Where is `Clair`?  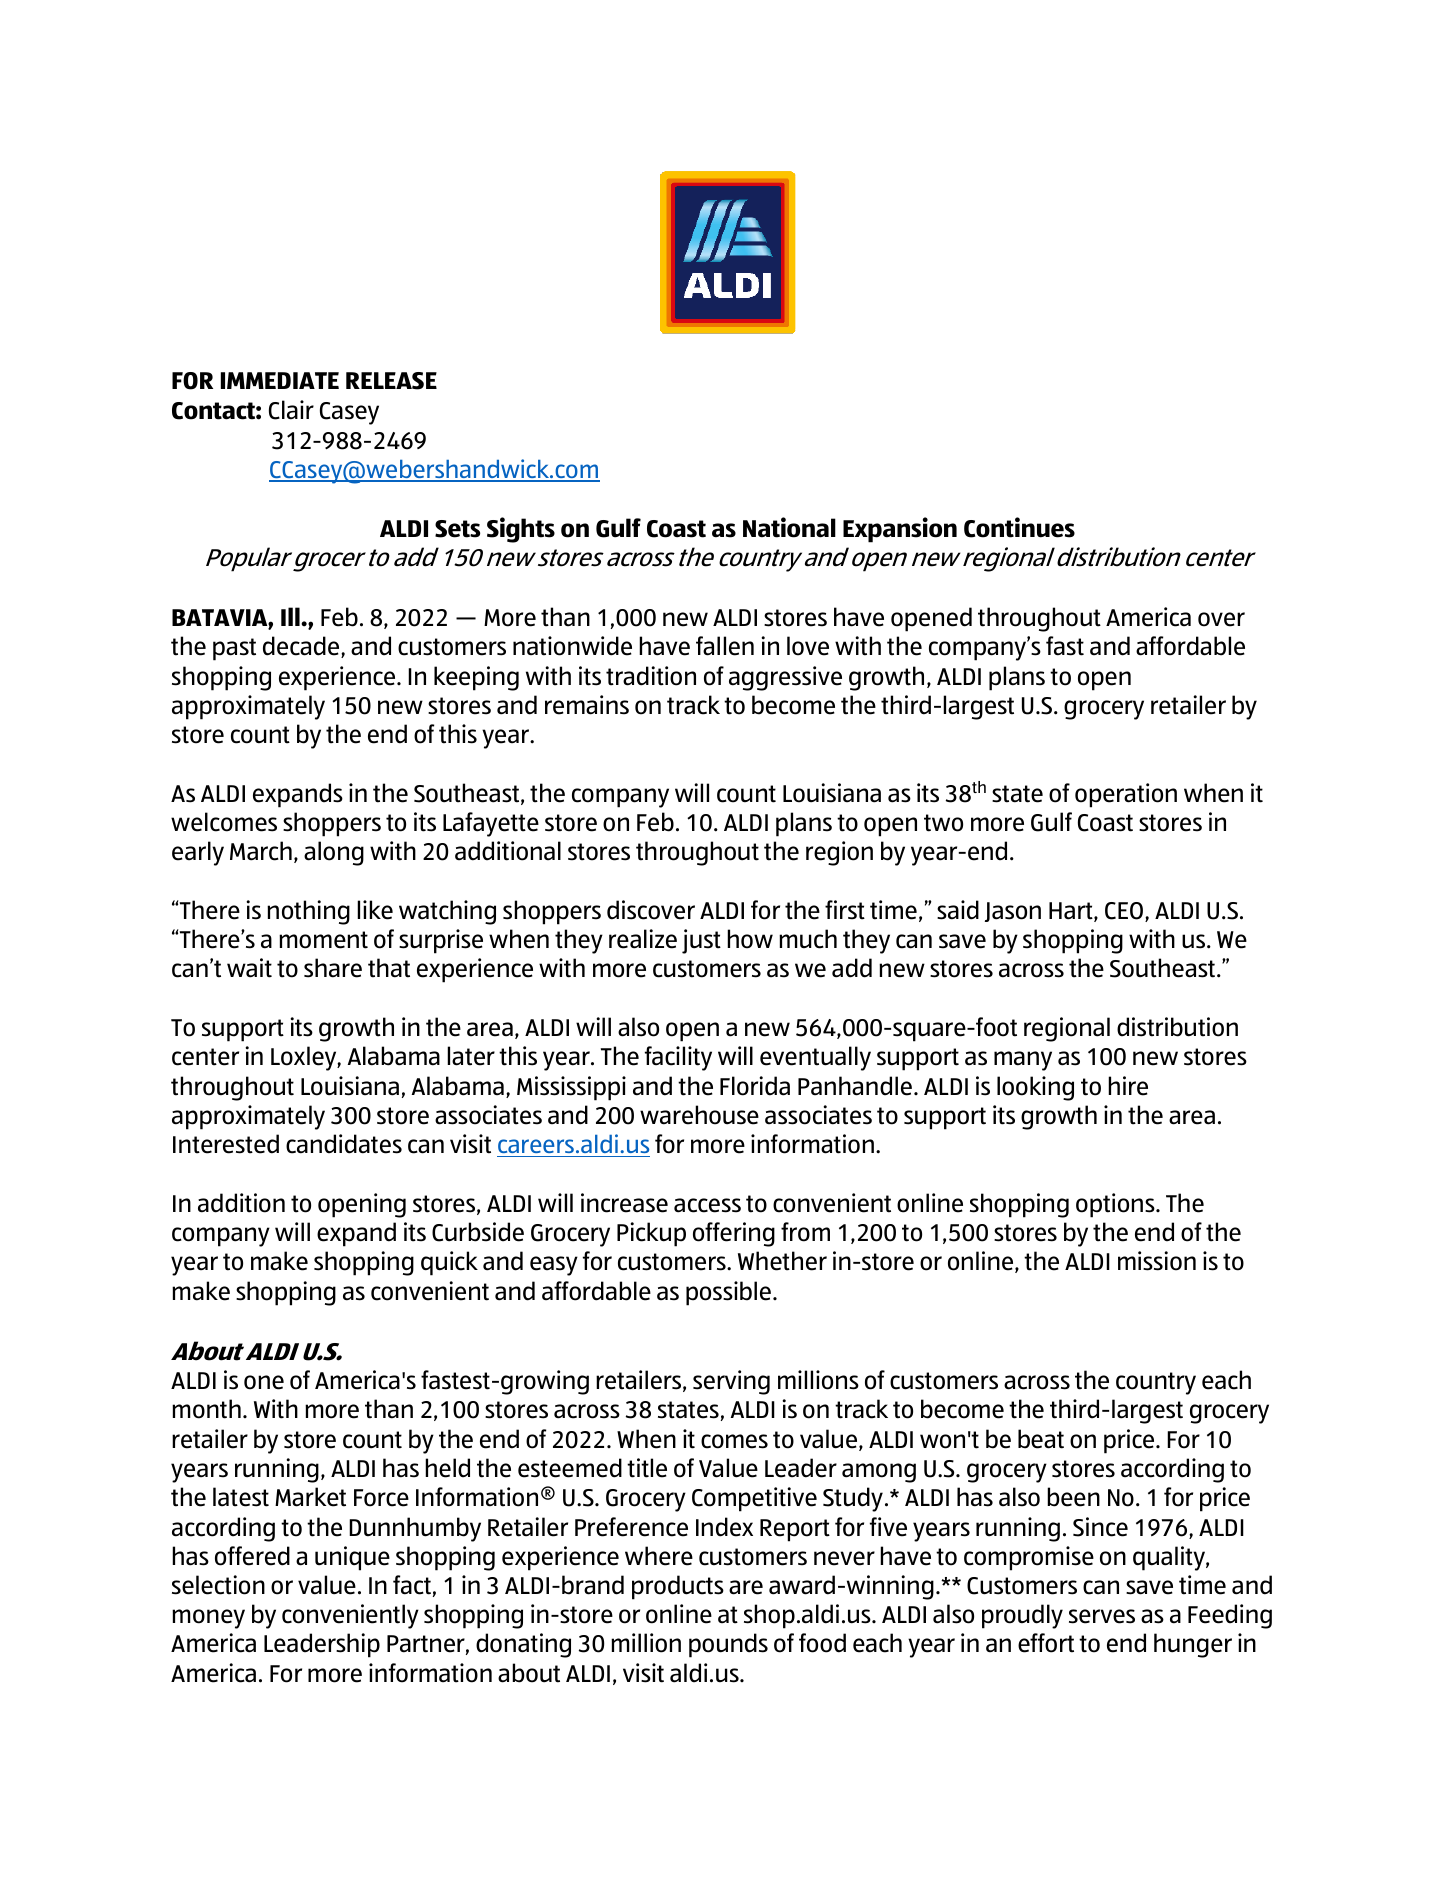 Clair is located at coordinates (291, 410).
